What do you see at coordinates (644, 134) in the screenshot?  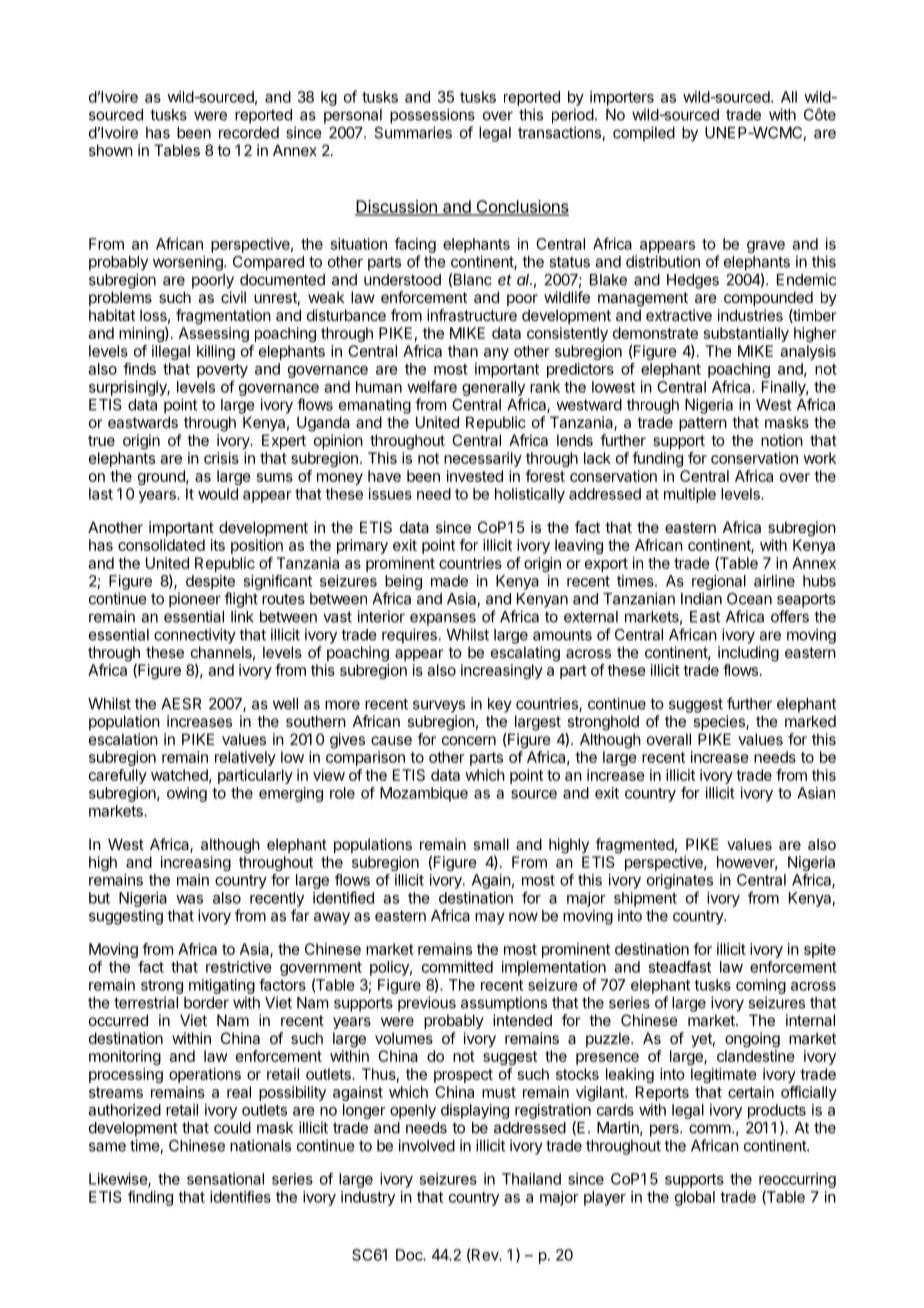 I see `compiled` at bounding box center [644, 134].
